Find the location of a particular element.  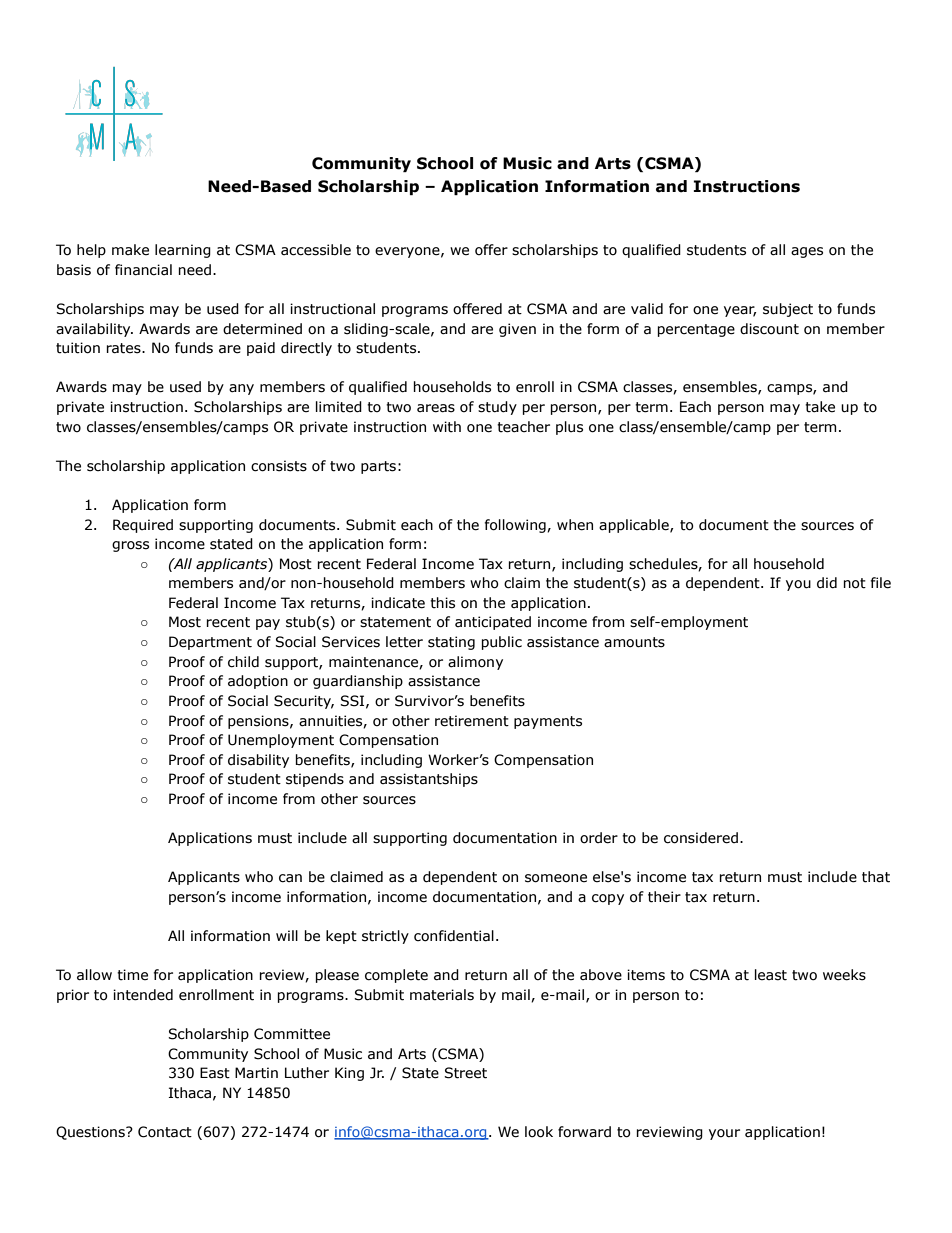

financial is located at coordinates (143, 270).
